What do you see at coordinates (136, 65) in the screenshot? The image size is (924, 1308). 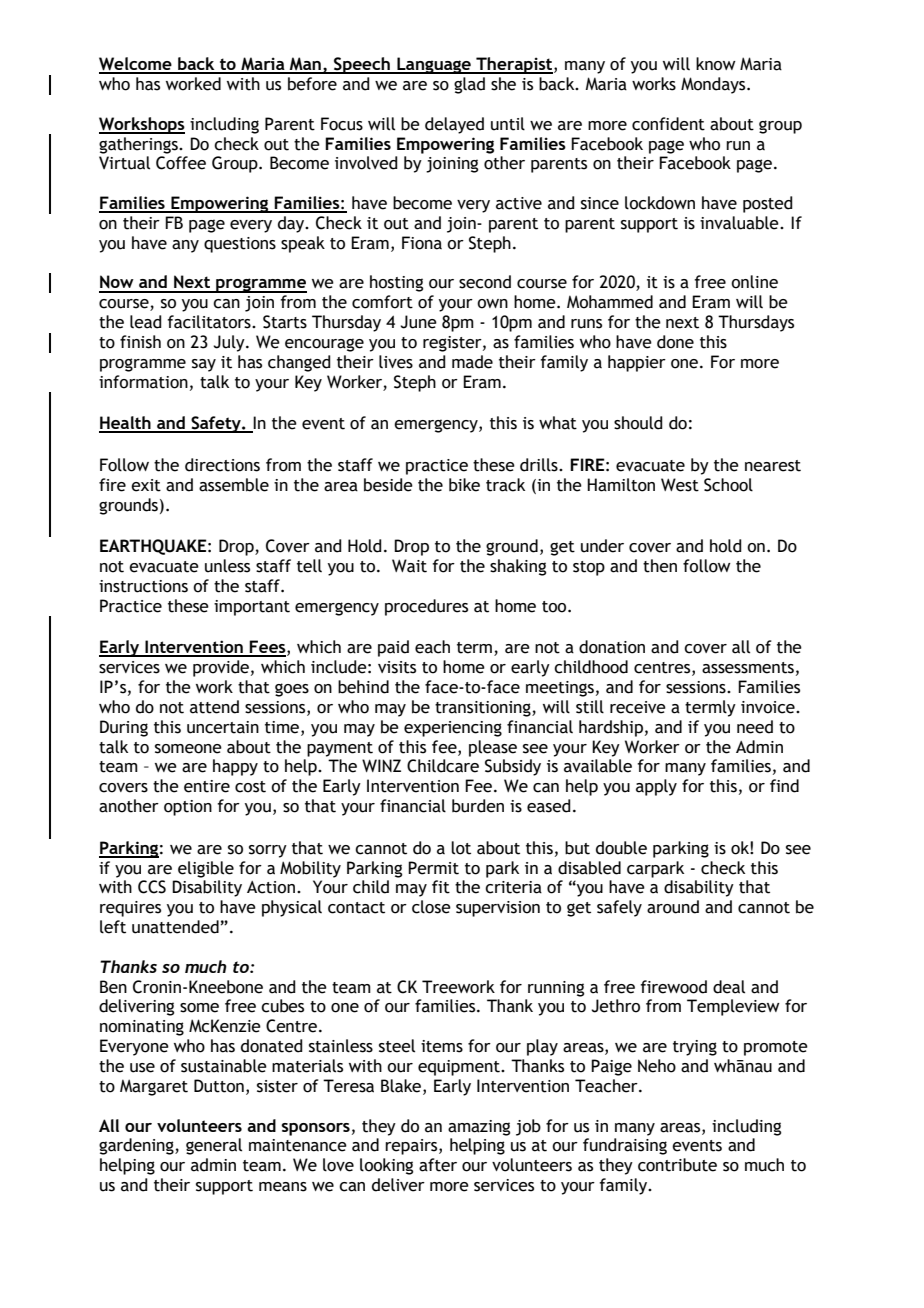 I see `Welcome` at bounding box center [136, 65].
